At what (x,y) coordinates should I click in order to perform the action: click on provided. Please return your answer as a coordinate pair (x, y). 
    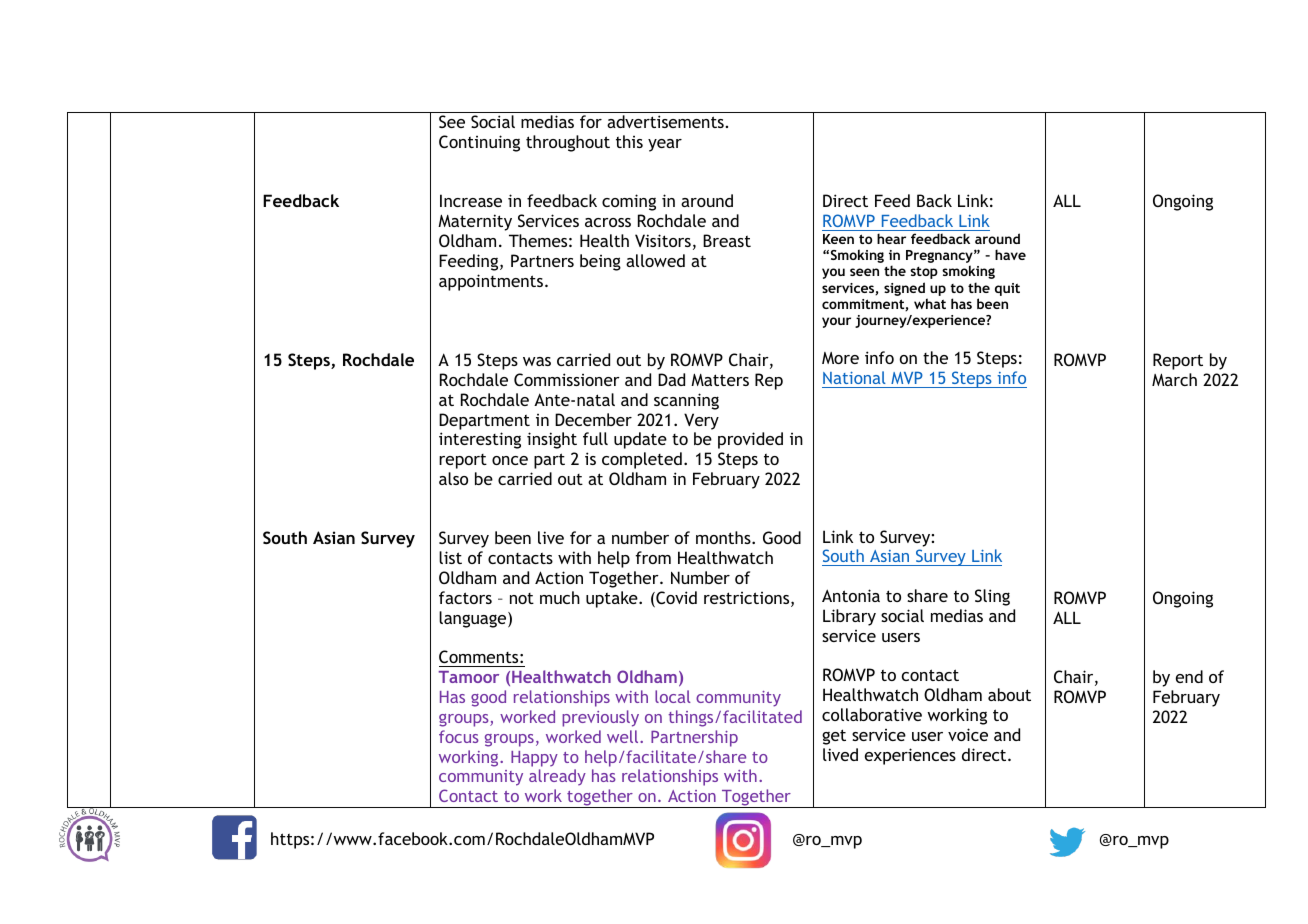
    Looking at the image, I should click on (750, 440).
